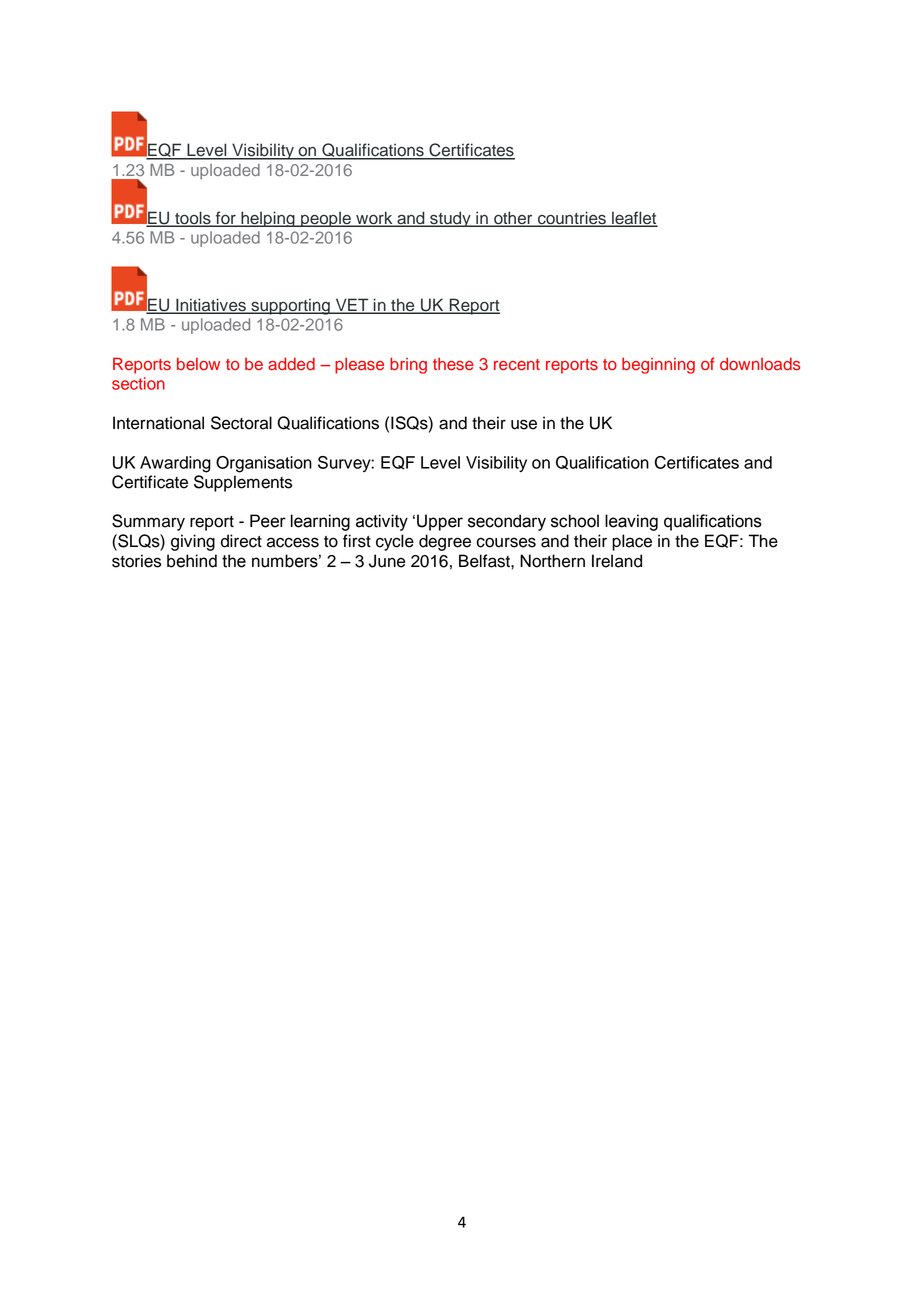 The image size is (924, 1308). I want to click on countries, so click(572, 218).
